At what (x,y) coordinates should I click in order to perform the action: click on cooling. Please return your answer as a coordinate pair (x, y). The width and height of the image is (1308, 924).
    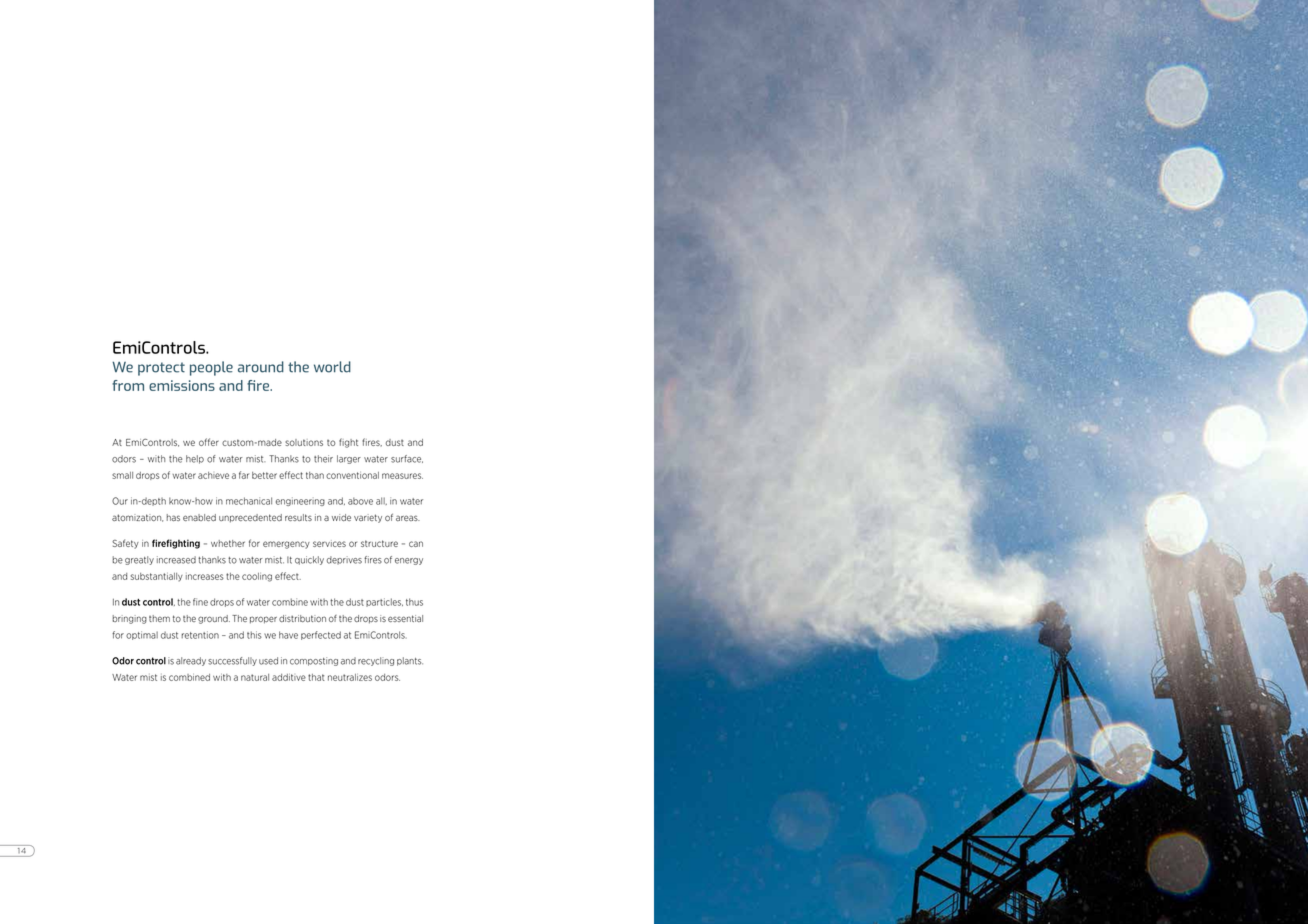
    Looking at the image, I should click on (257, 577).
